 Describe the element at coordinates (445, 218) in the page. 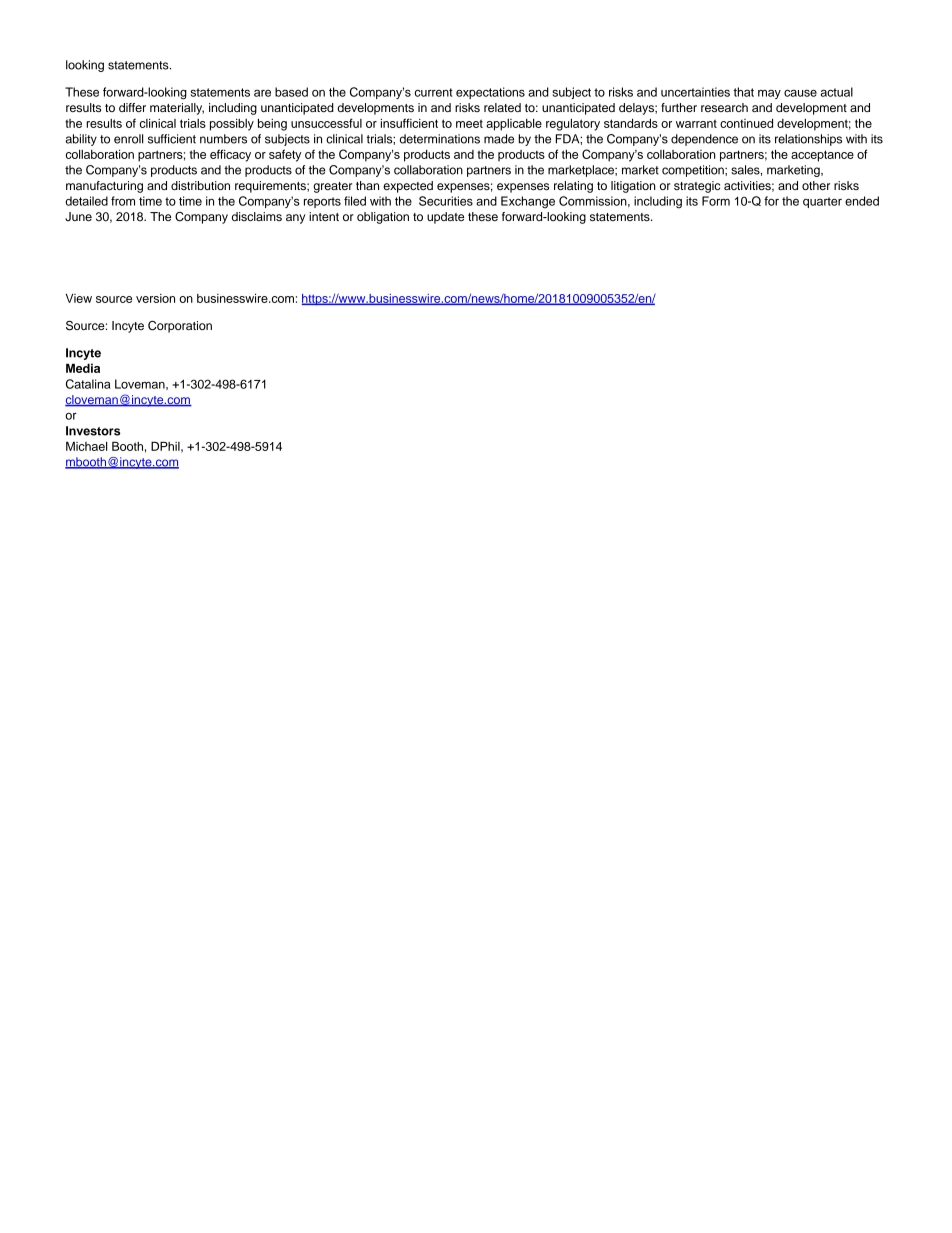

I see `update` at that location.
